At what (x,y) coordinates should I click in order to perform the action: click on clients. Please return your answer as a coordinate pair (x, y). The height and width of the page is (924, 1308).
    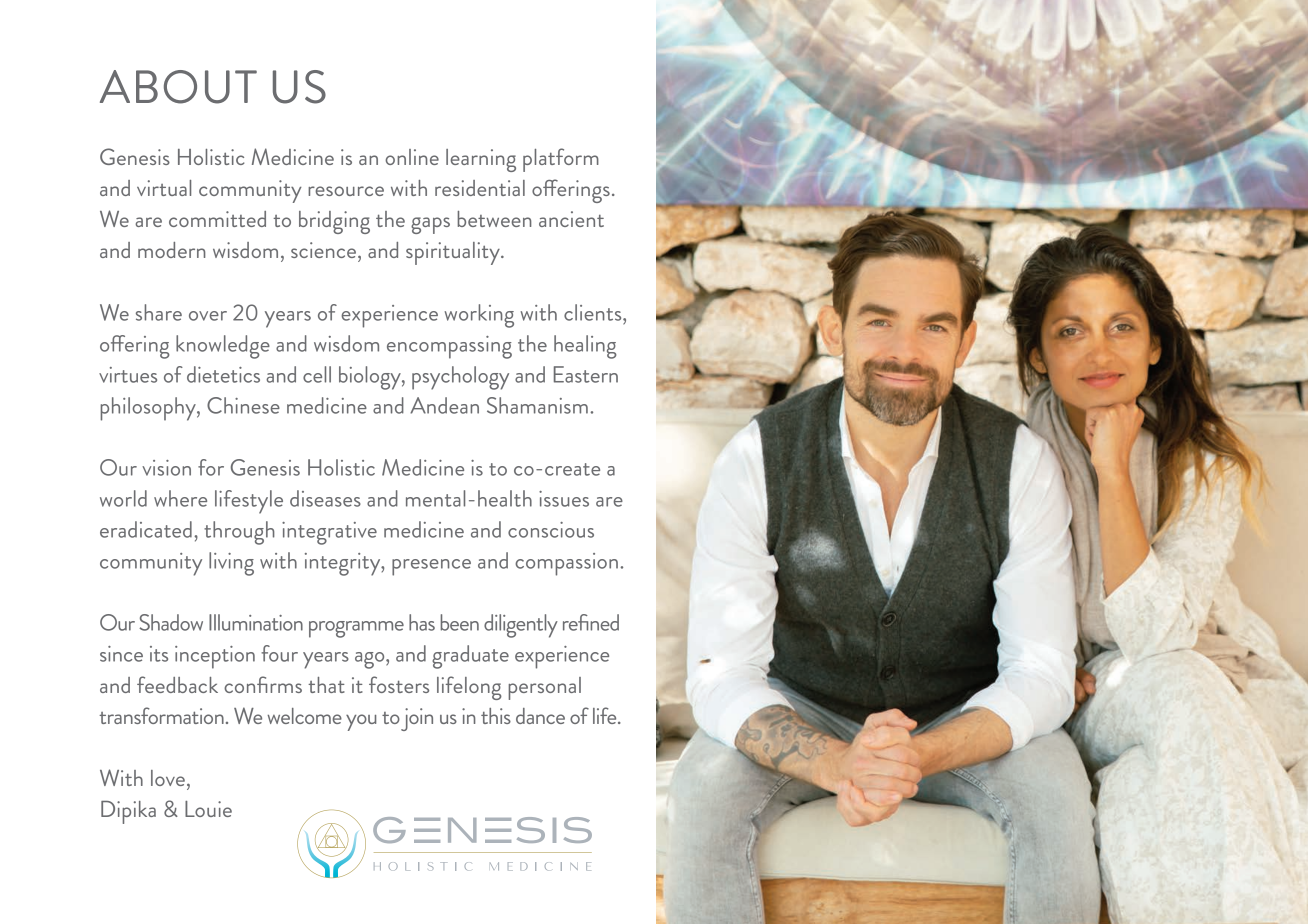
    Looking at the image, I should click on (594, 312).
